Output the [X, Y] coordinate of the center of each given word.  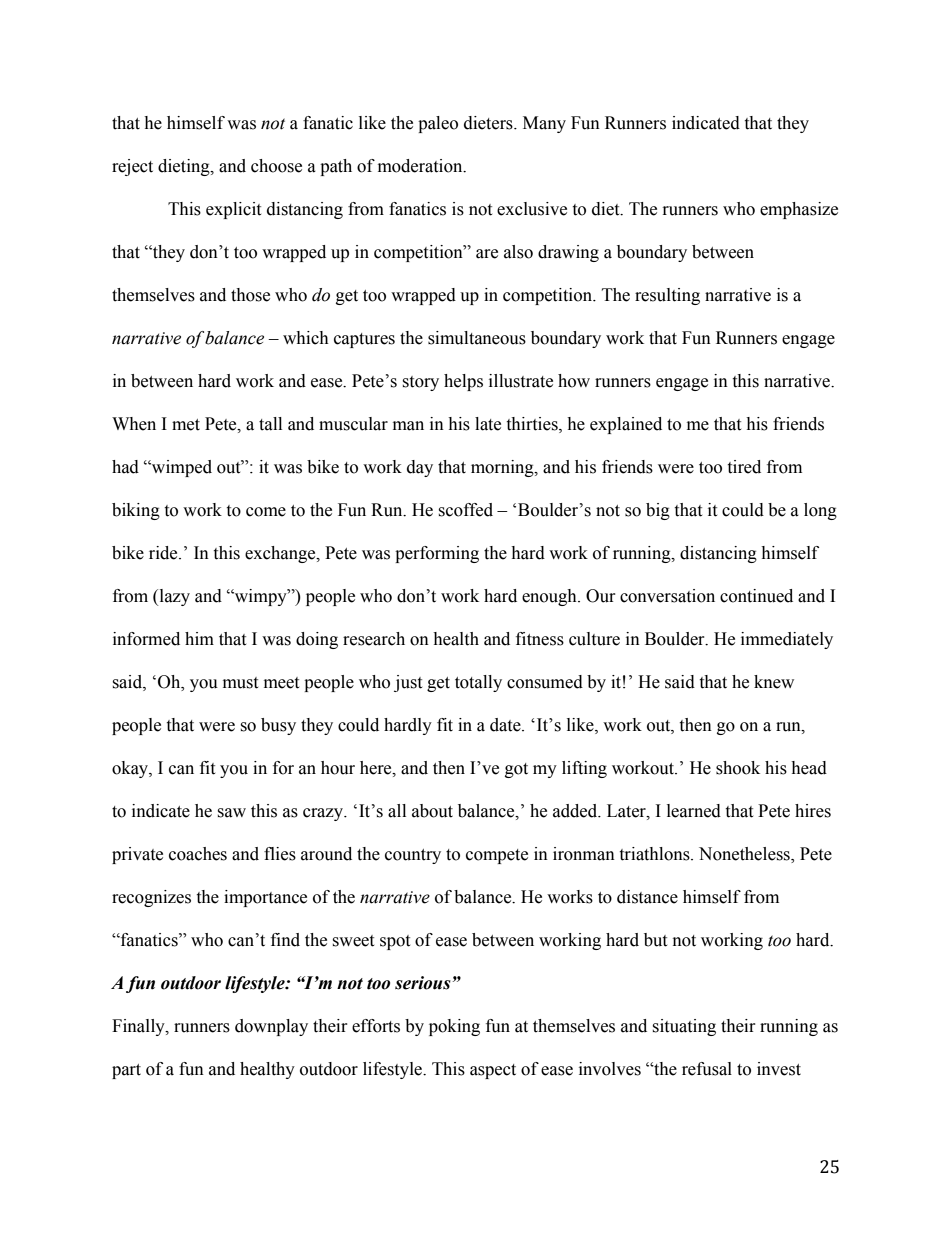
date [506, 725]
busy [278, 726]
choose [276, 166]
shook [738, 768]
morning [503, 468]
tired [744, 467]
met [186, 425]
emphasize [799, 210]
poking [454, 1027]
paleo [438, 124]
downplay [271, 1027]
